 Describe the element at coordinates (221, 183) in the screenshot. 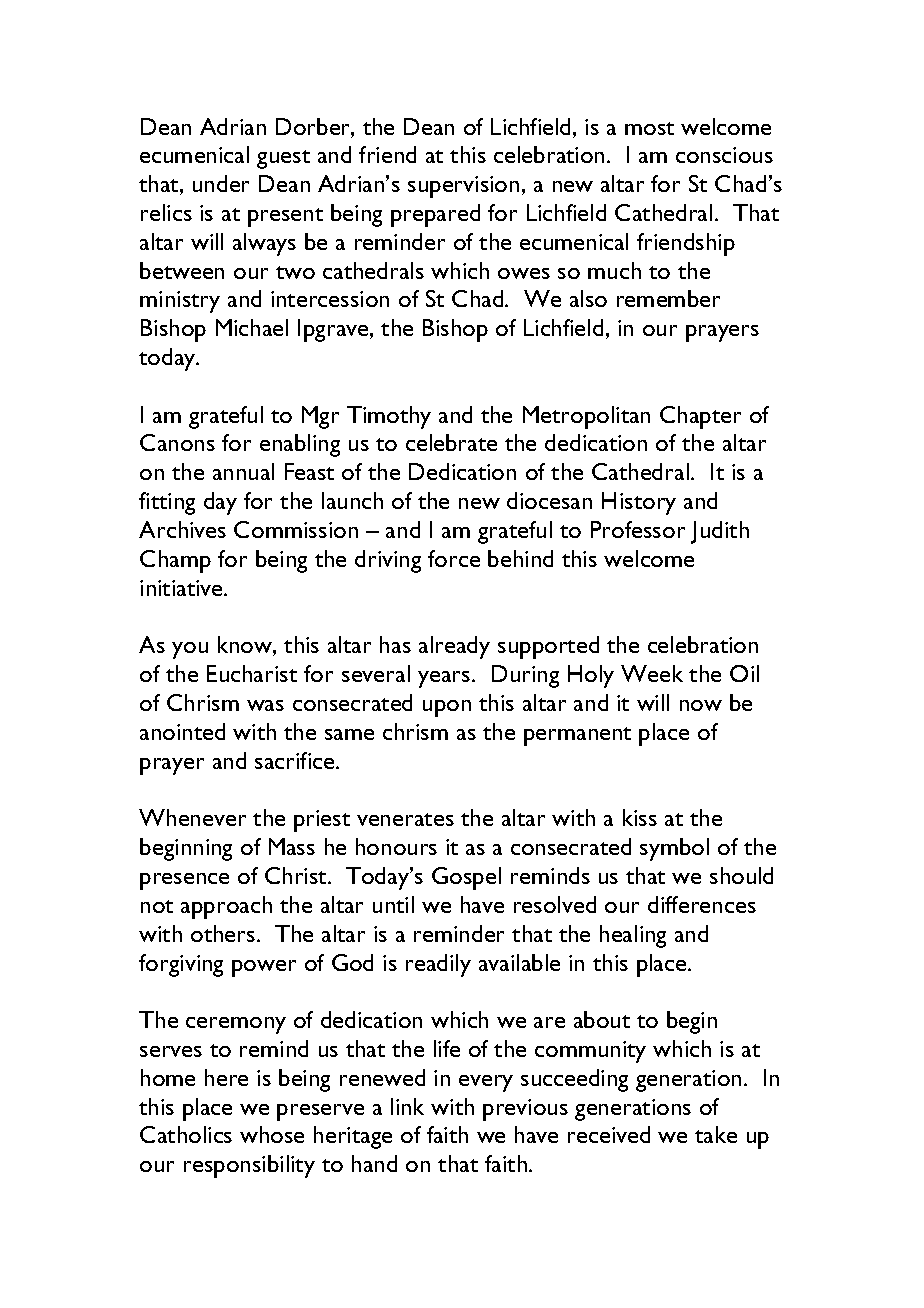

I see `under` at that location.
